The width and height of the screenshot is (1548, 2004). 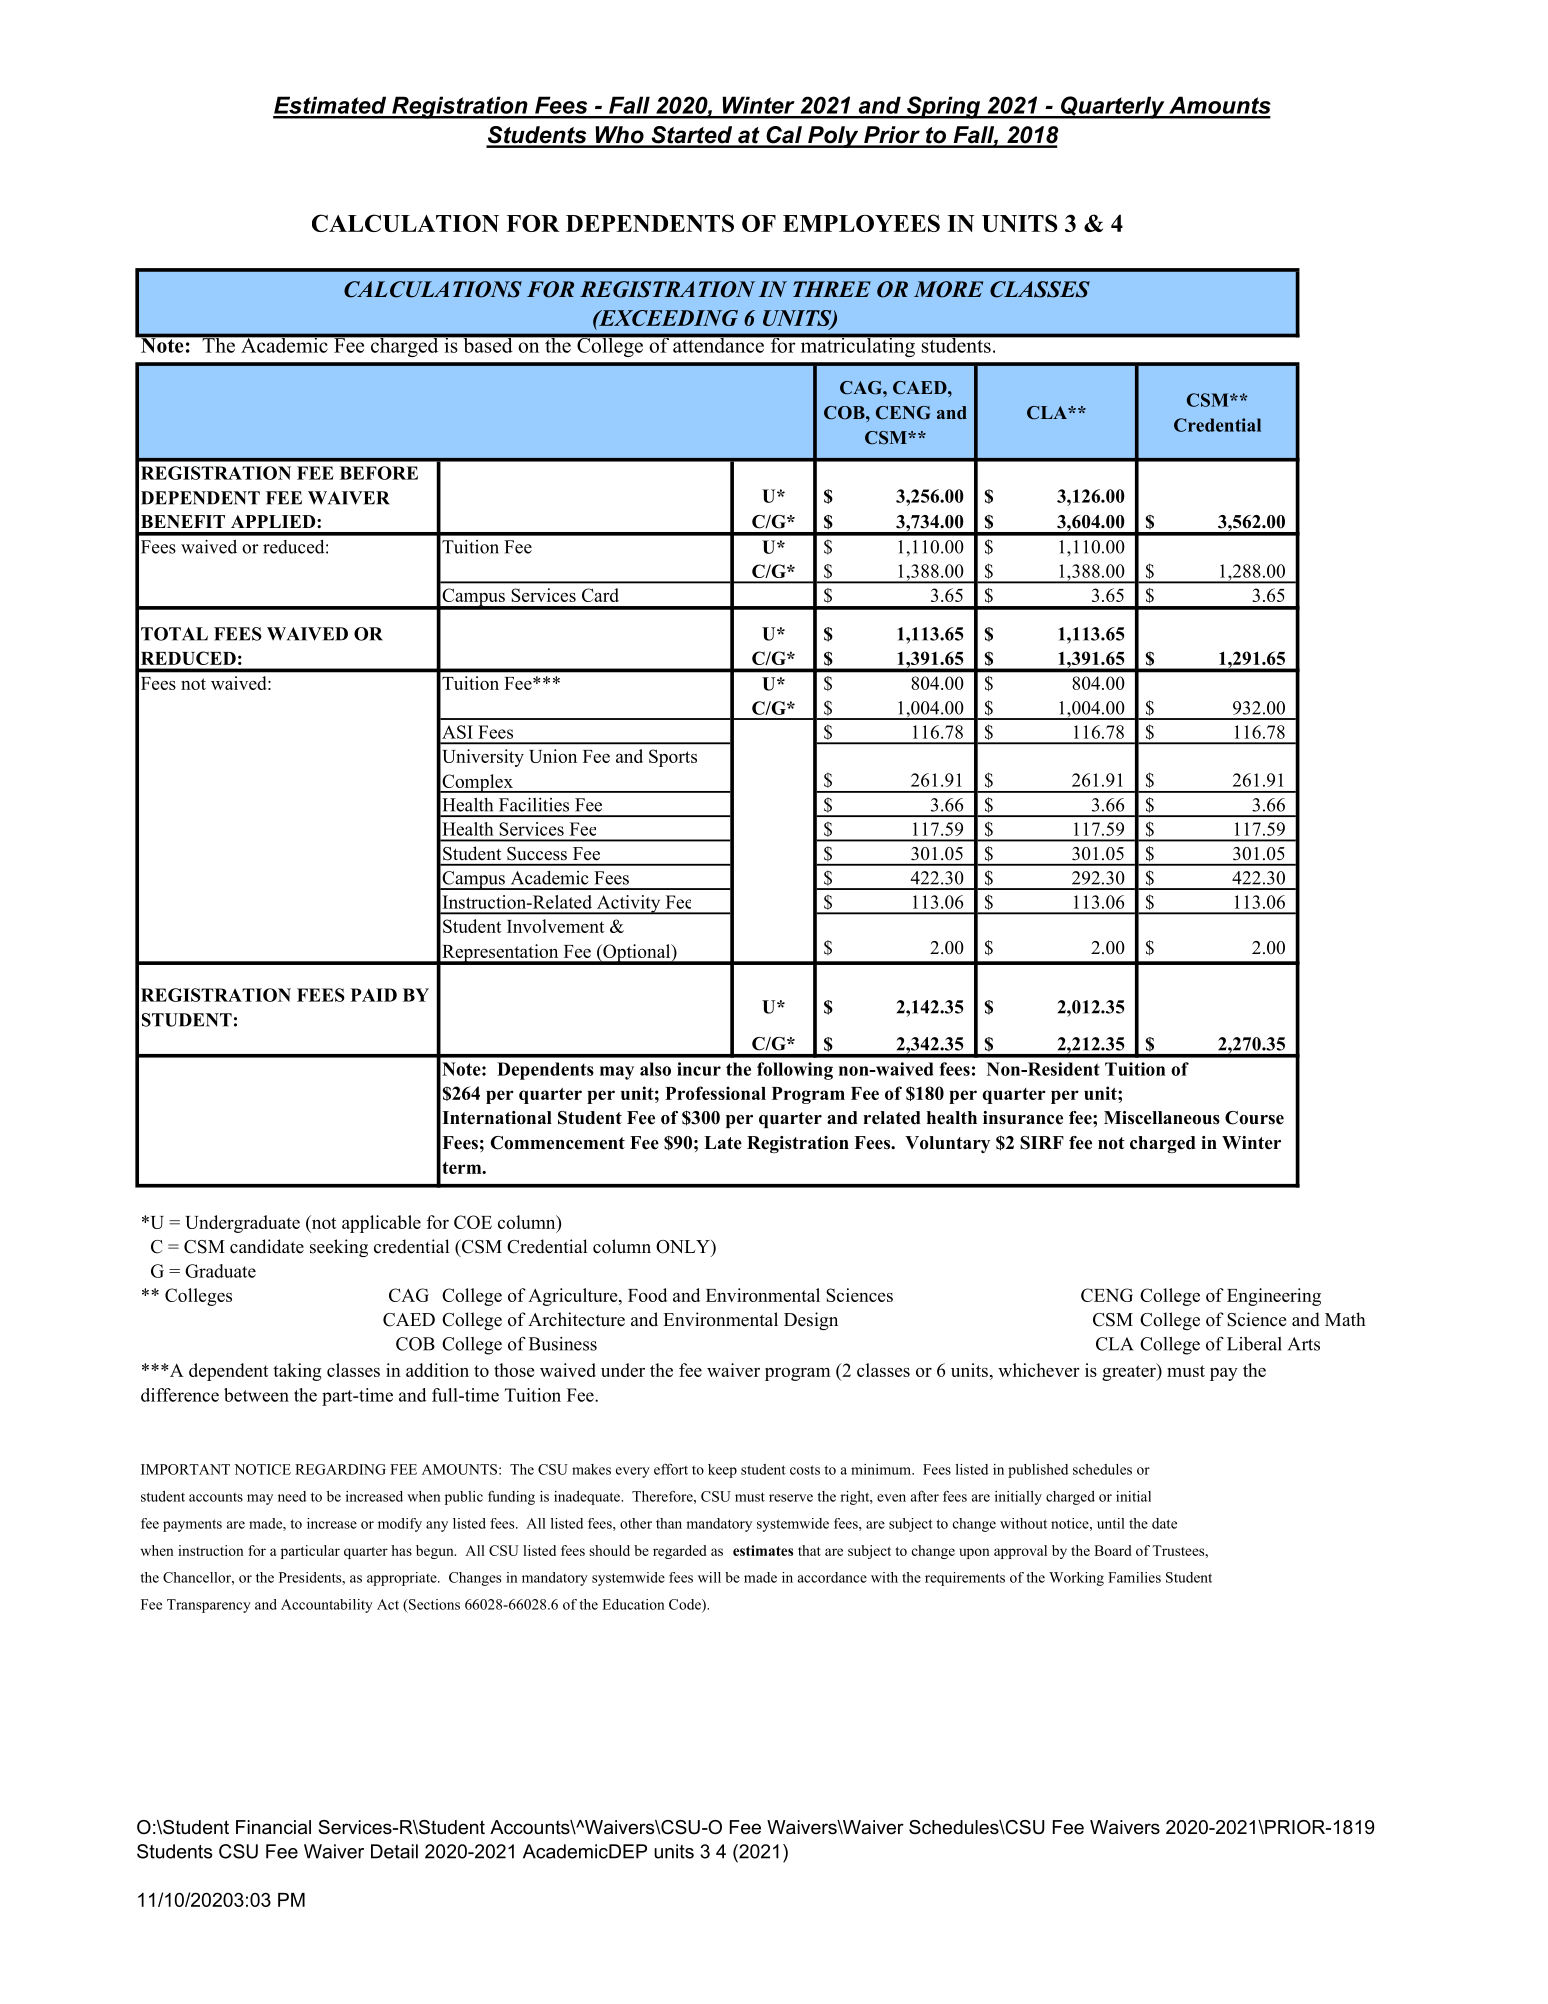 I want to click on Poly, so click(x=833, y=137).
